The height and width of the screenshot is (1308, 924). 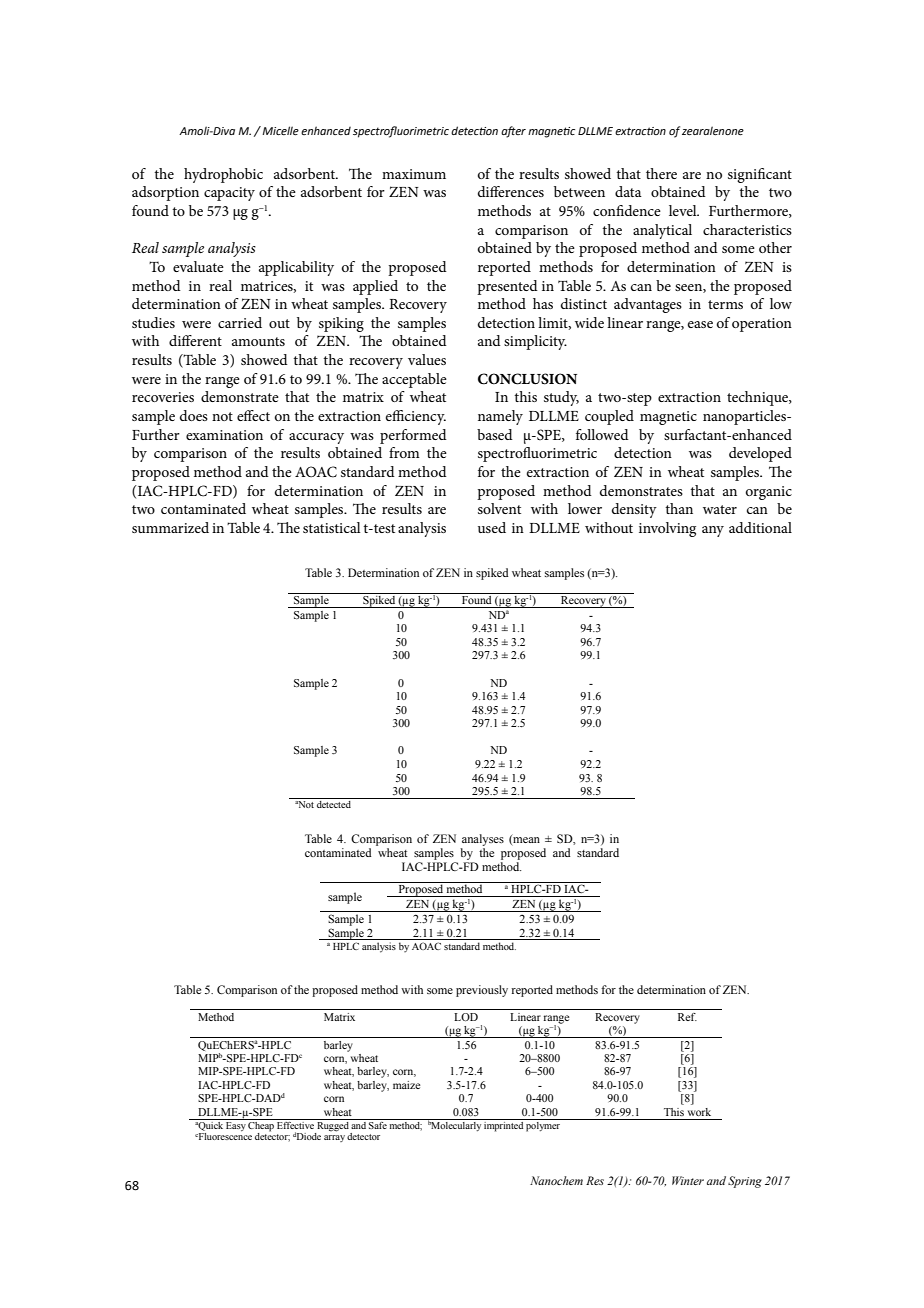 I want to click on examination, so click(x=224, y=435).
